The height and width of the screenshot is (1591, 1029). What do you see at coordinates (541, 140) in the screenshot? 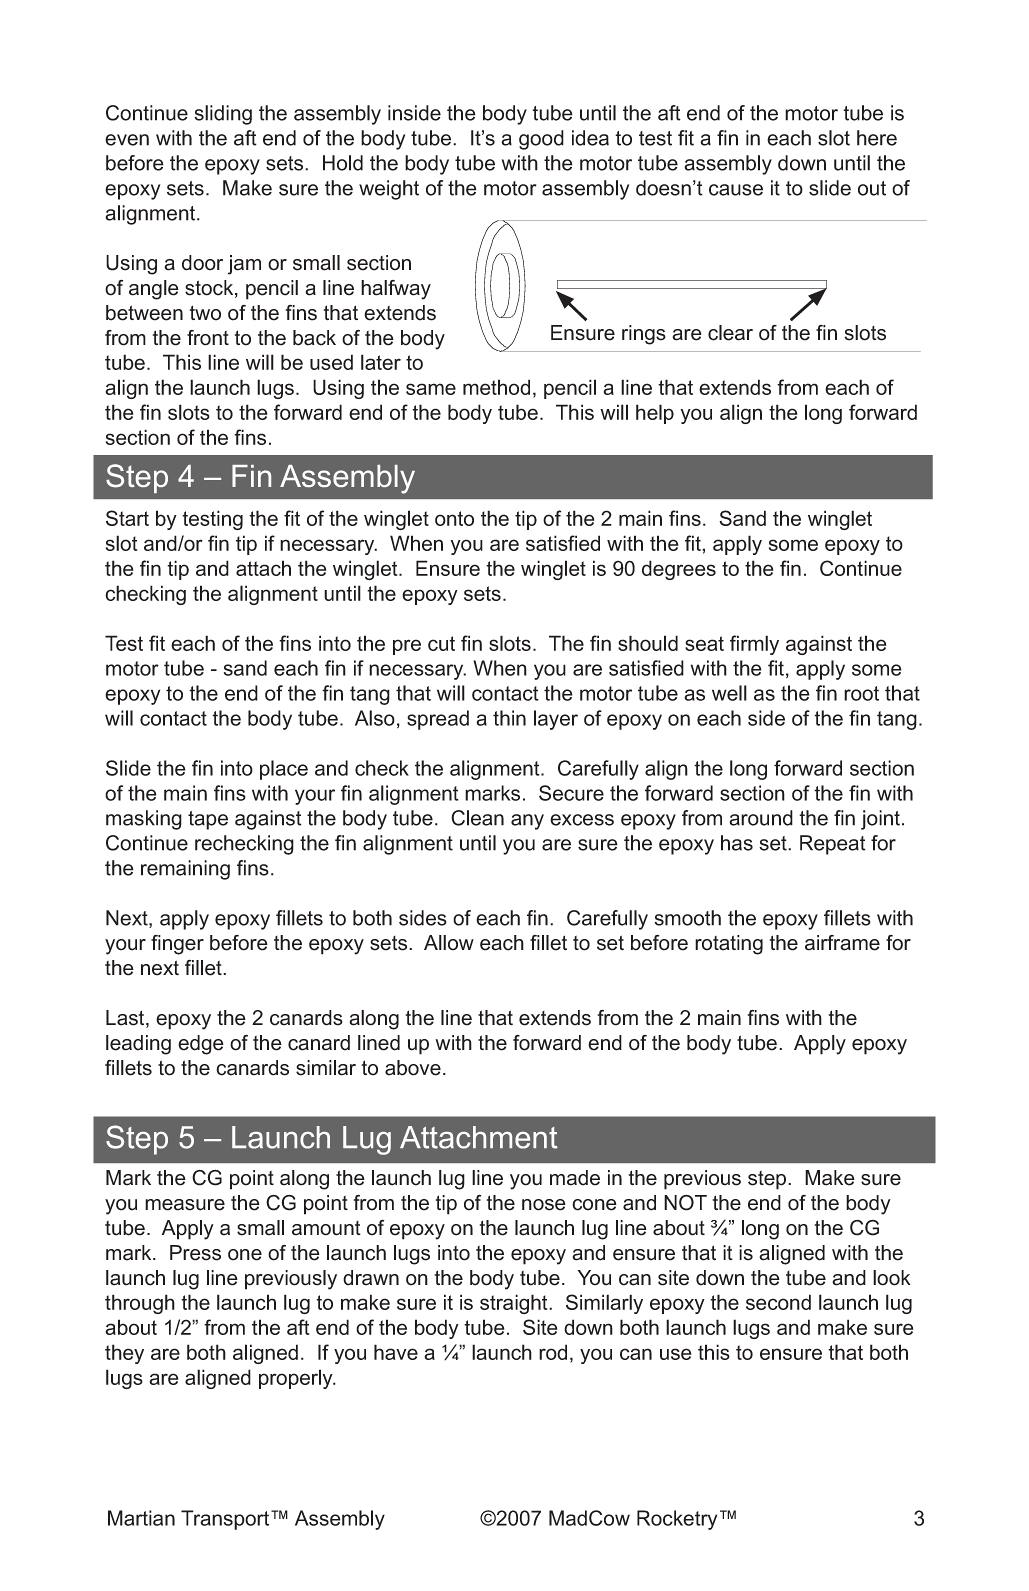
I see `good` at bounding box center [541, 140].
